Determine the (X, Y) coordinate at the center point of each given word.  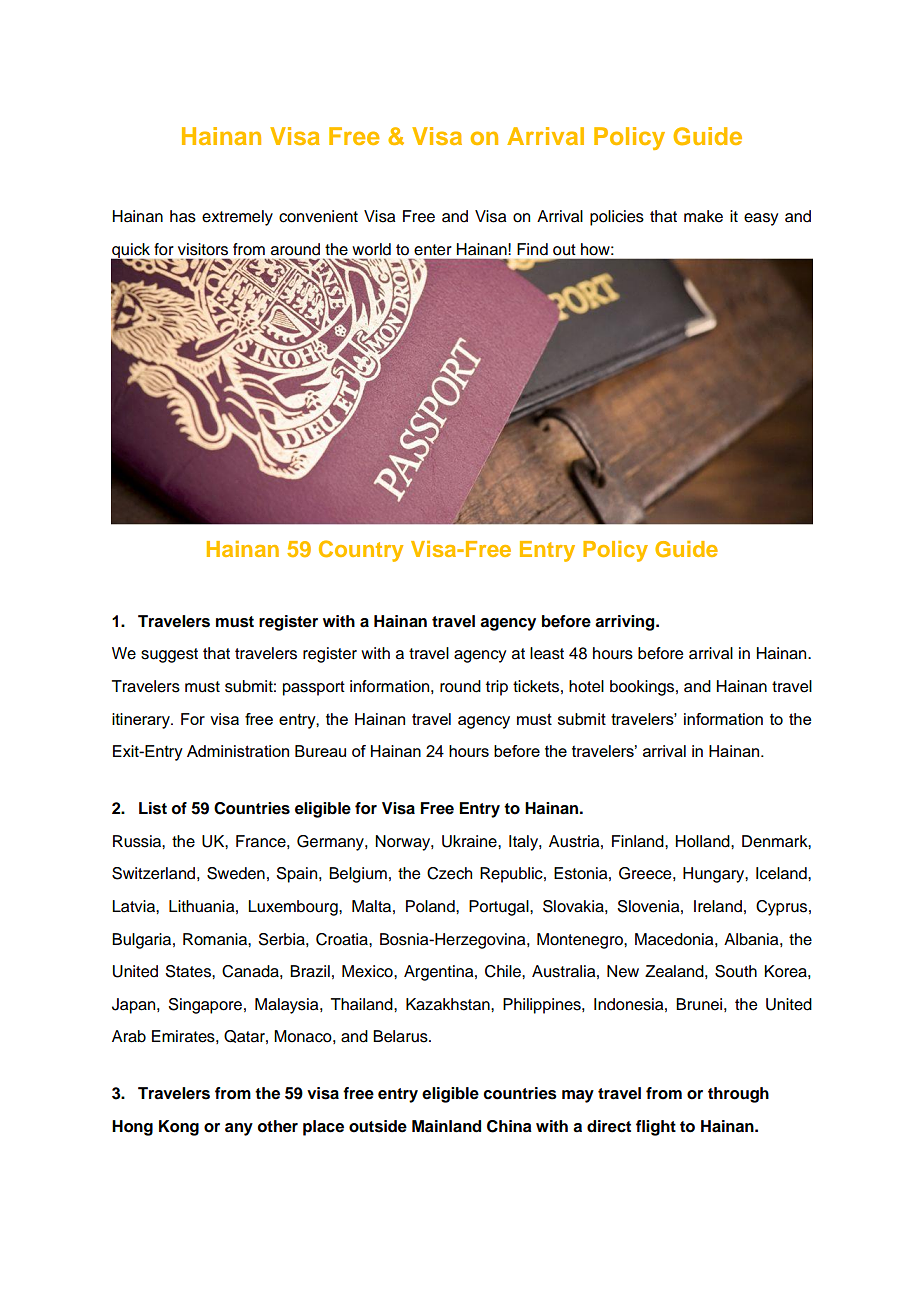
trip (497, 688)
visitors (203, 249)
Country (361, 551)
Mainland (446, 1126)
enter (433, 250)
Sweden (236, 873)
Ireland (718, 906)
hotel (586, 686)
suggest (169, 655)
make (703, 216)
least (547, 653)
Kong (179, 1128)
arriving (626, 623)
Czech (449, 873)
